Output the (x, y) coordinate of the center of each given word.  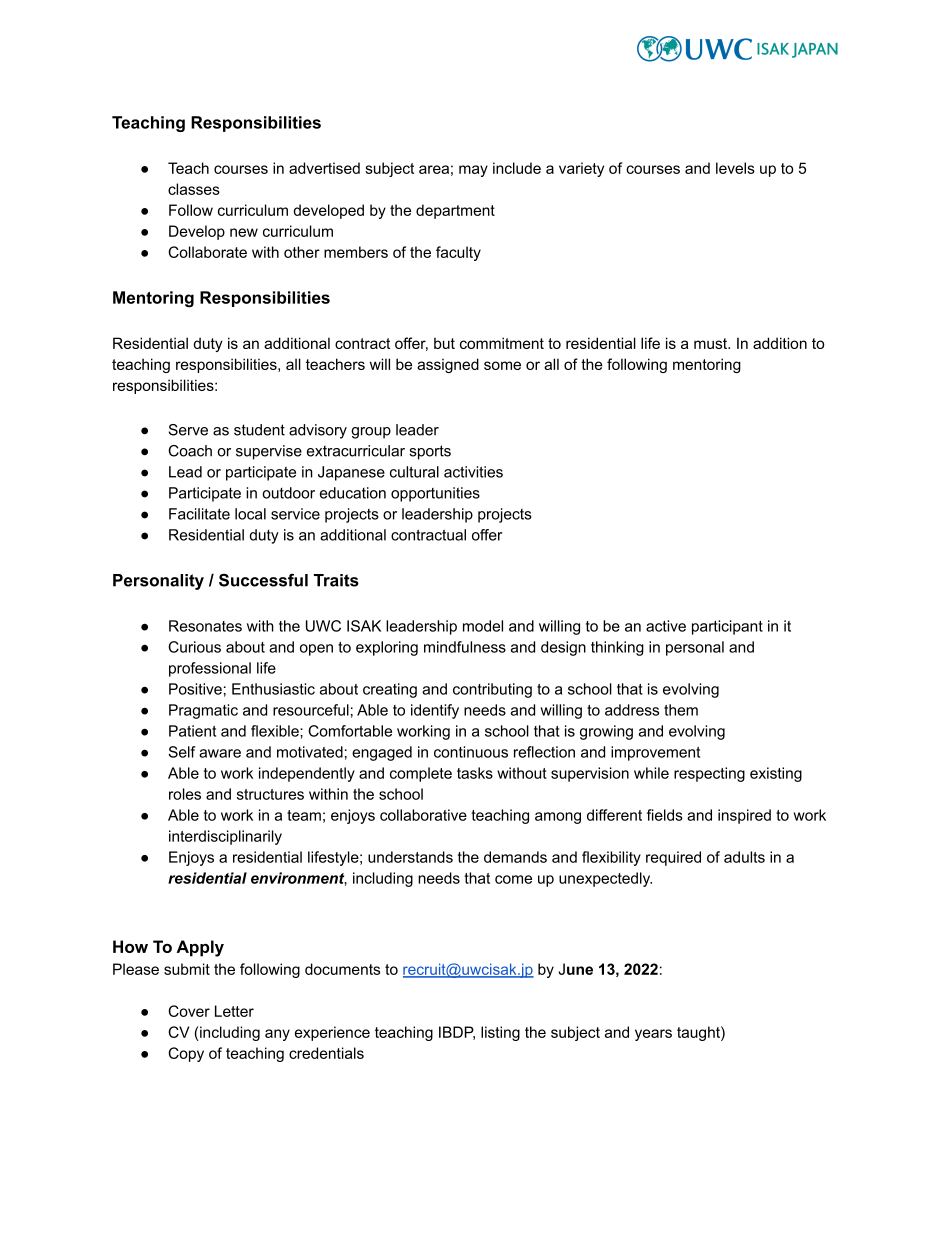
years (653, 1035)
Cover (189, 1011)
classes (194, 189)
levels (735, 168)
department (455, 211)
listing (500, 1033)
